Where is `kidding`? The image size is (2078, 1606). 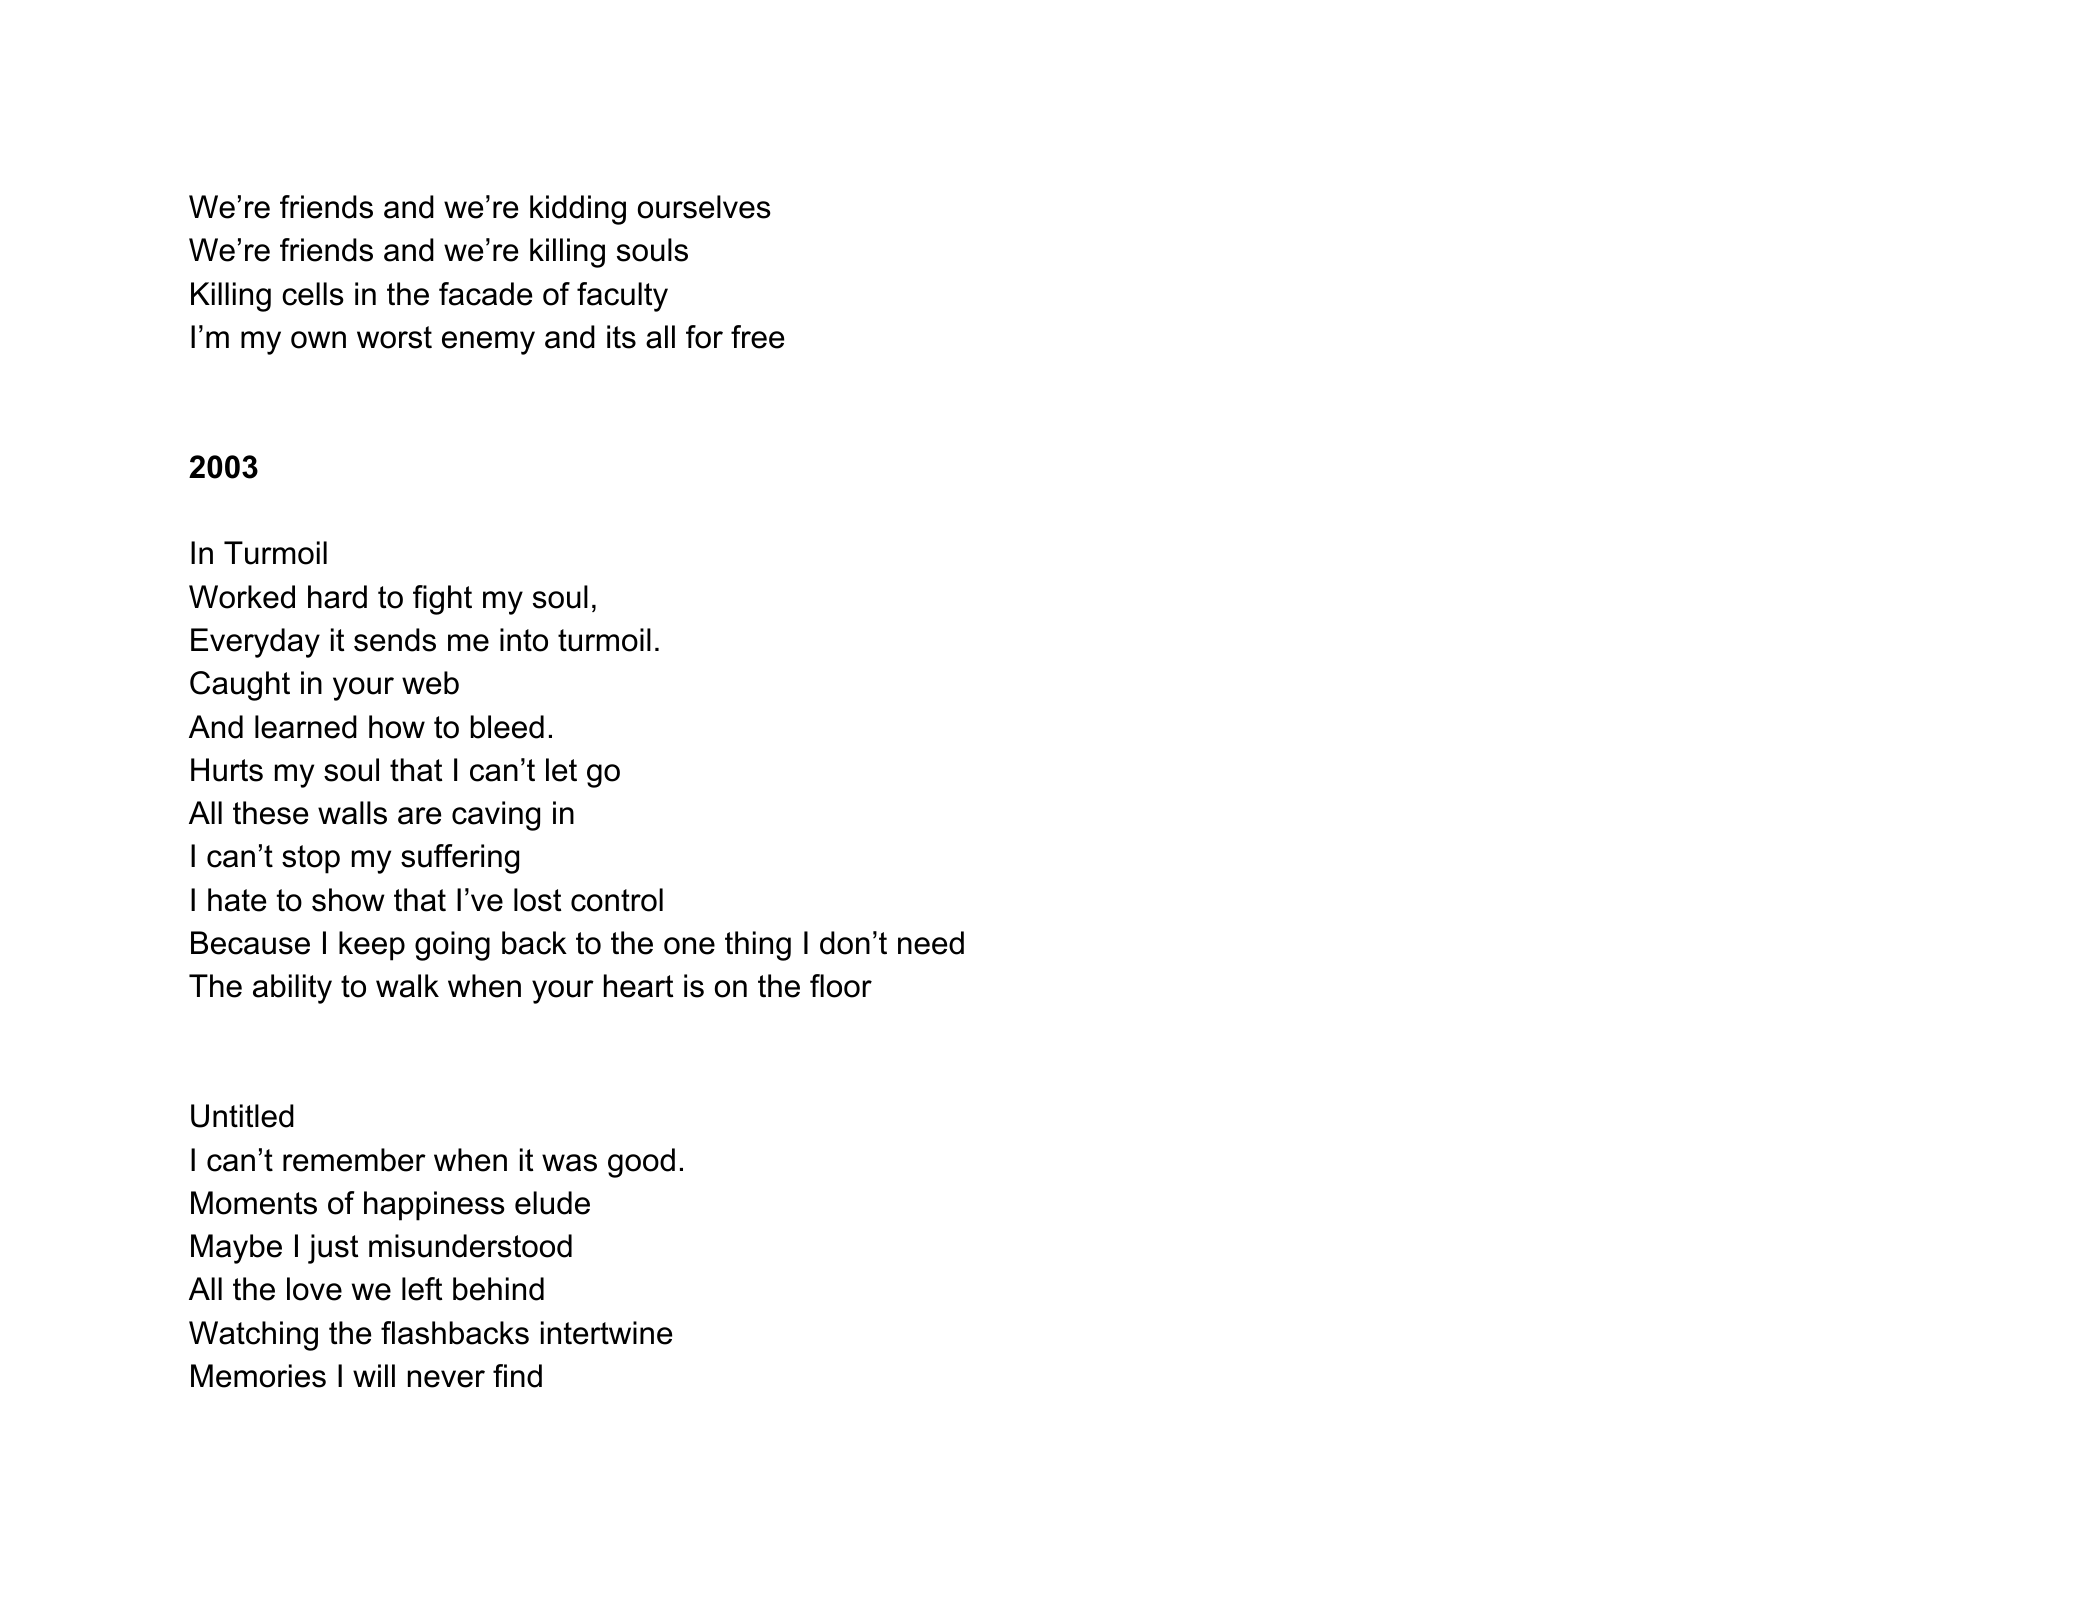 kidding is located at coordinates (578, 210).
